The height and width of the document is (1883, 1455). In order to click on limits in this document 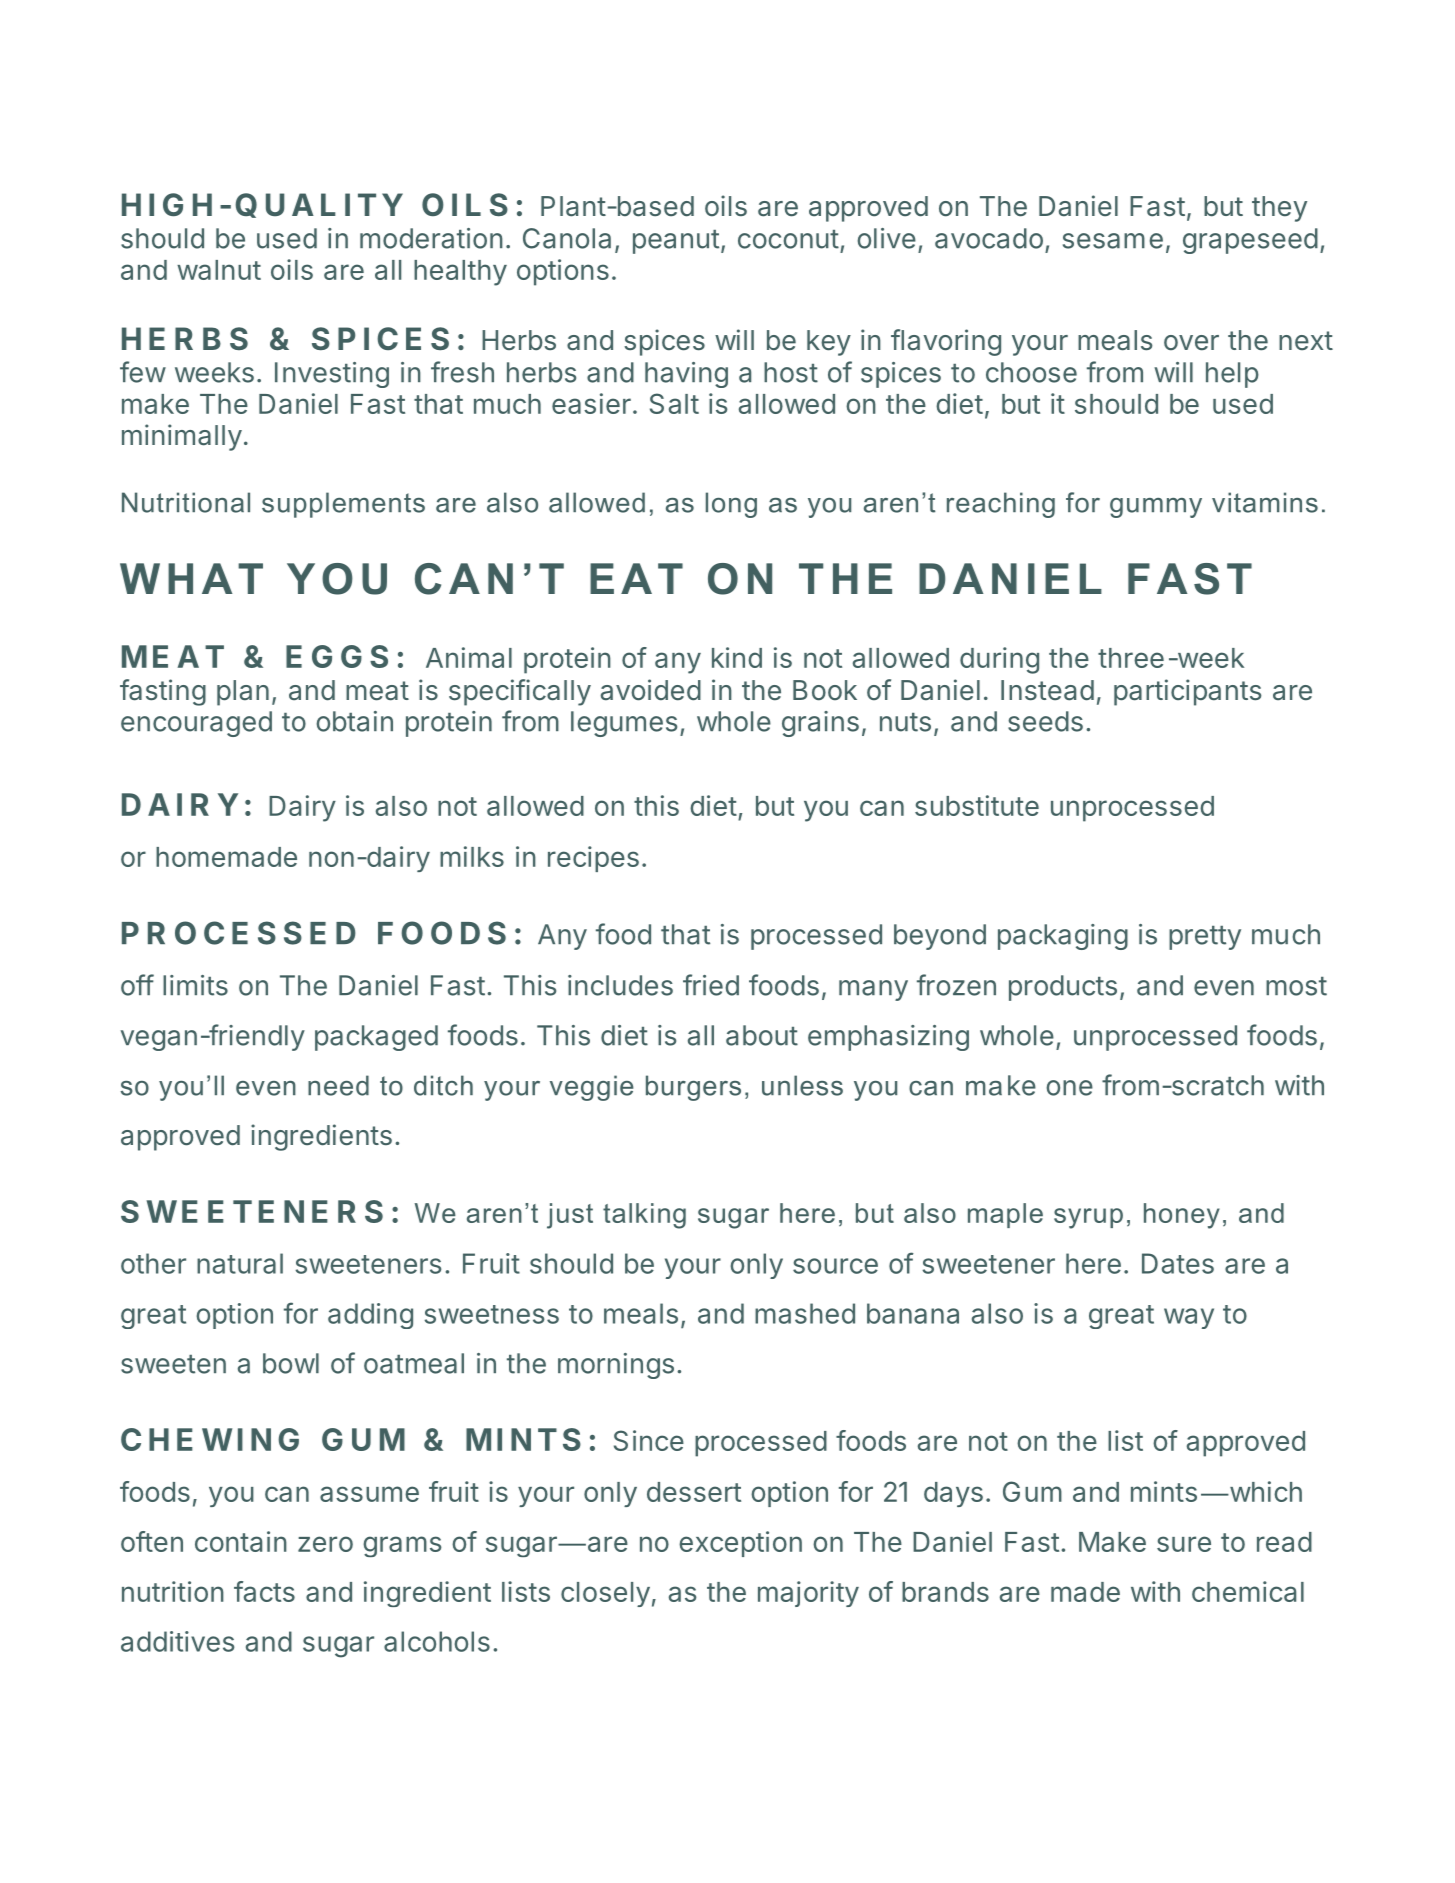, I will do `click(195, 985)`.
